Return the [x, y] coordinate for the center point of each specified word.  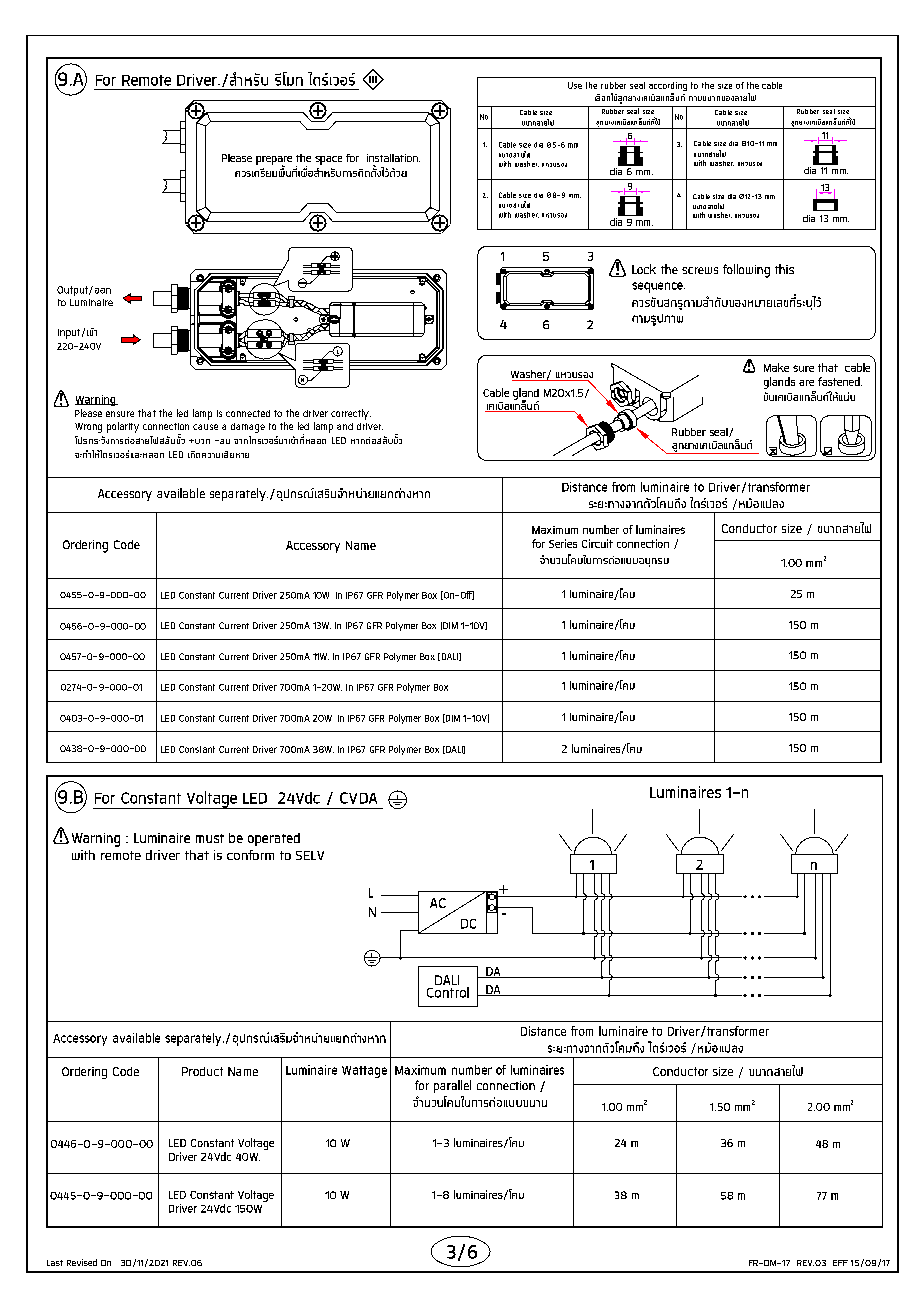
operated [274, 839]
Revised [82, 1262]
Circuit [597, 543]
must [210, 838]
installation [393, 158]
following [746, 271]
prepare [274, 161]
